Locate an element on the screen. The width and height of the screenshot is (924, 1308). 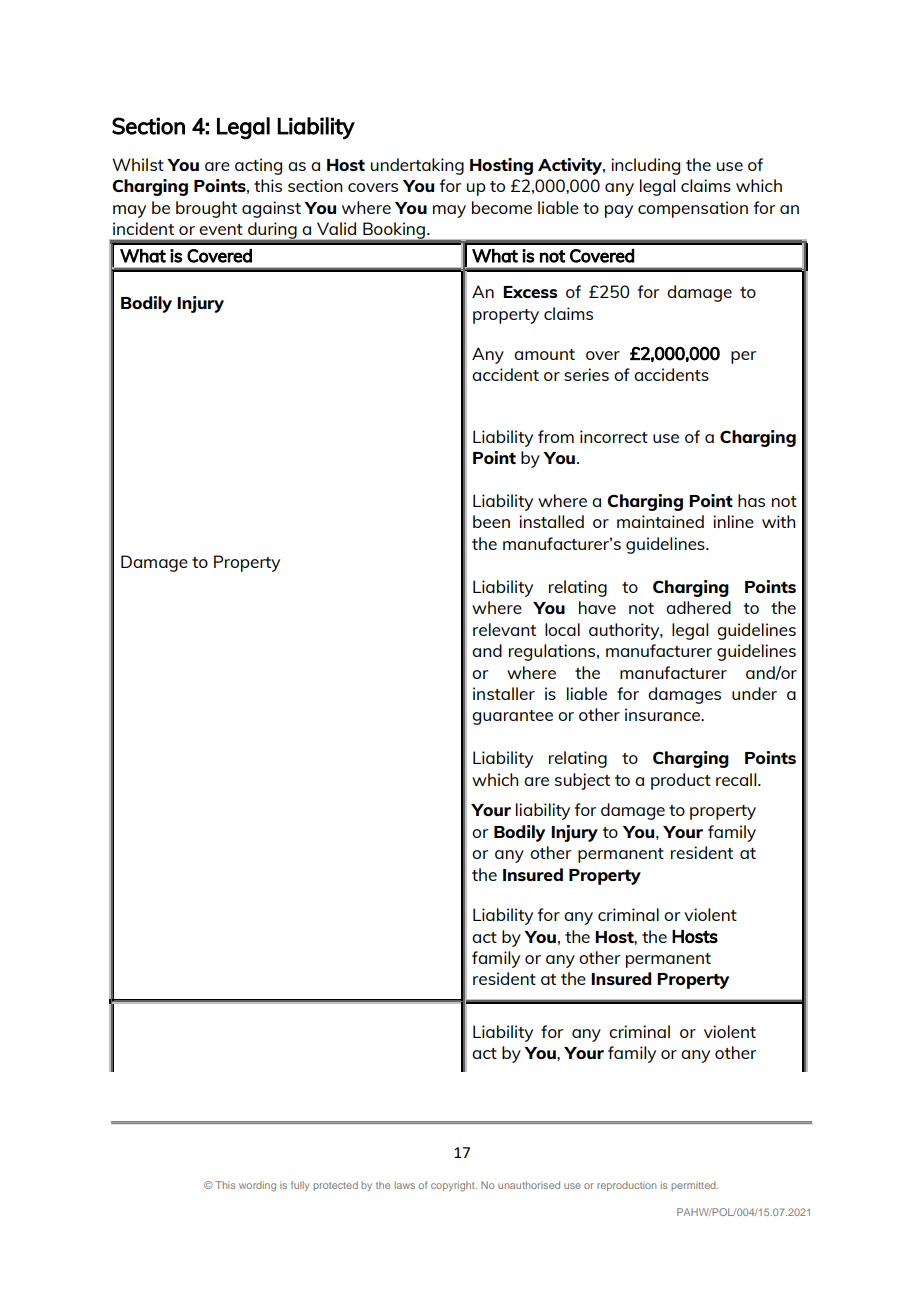
from is located at coordinates (556, 436).
